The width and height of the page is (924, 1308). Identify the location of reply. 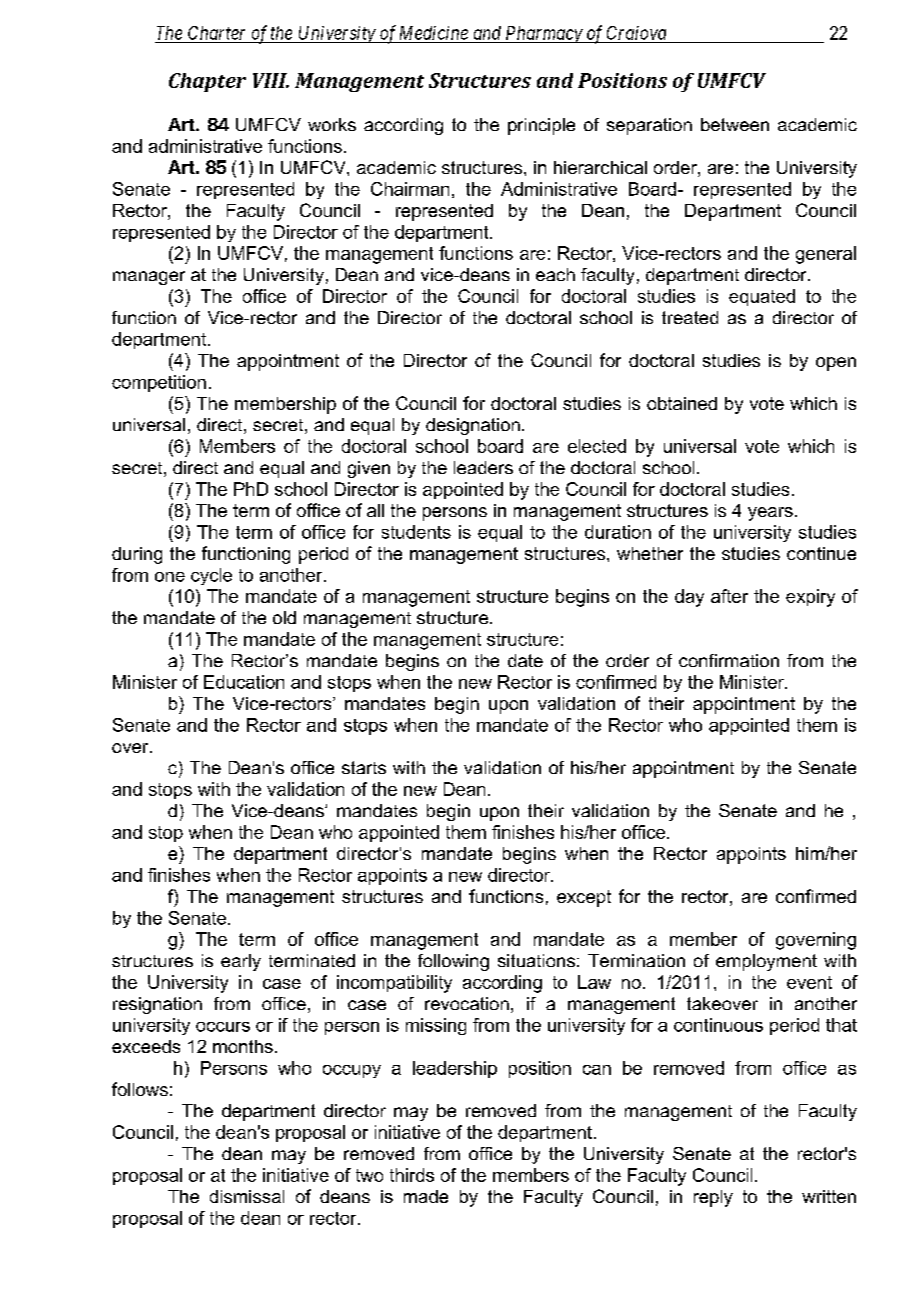
(713, 1198).
